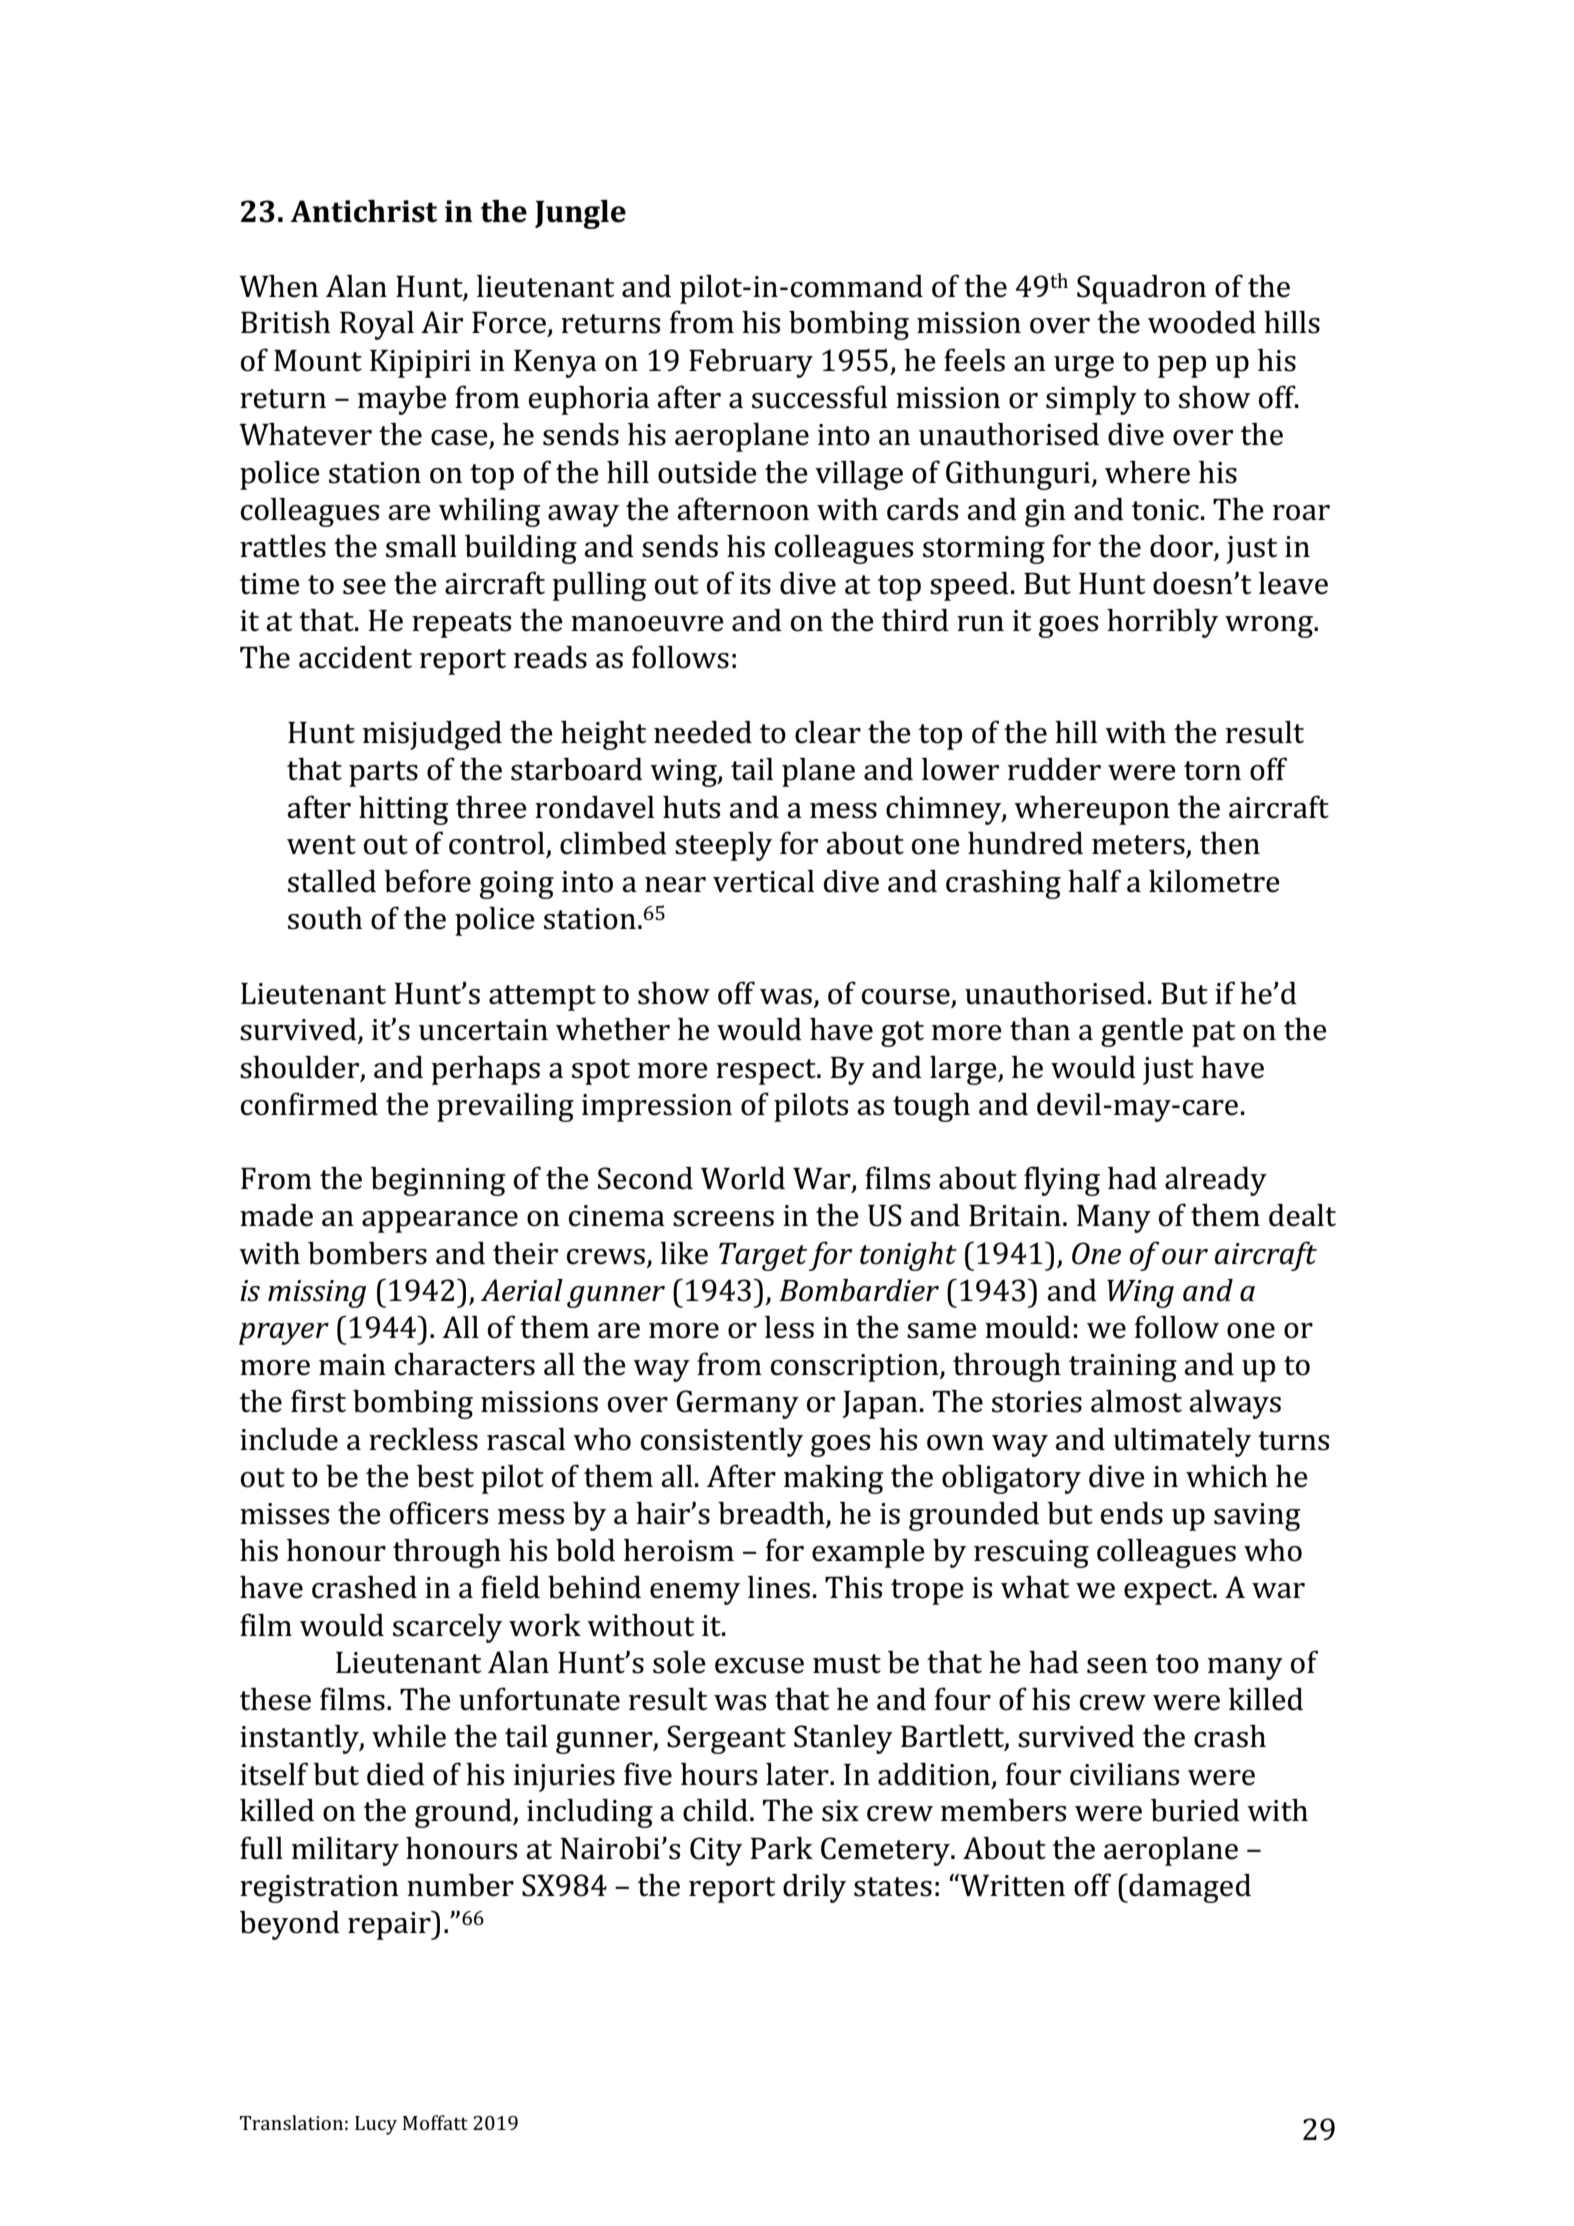  Describe the element at coordinates (1142, 1032) in the screenshot. I see `gentle` at that location.
